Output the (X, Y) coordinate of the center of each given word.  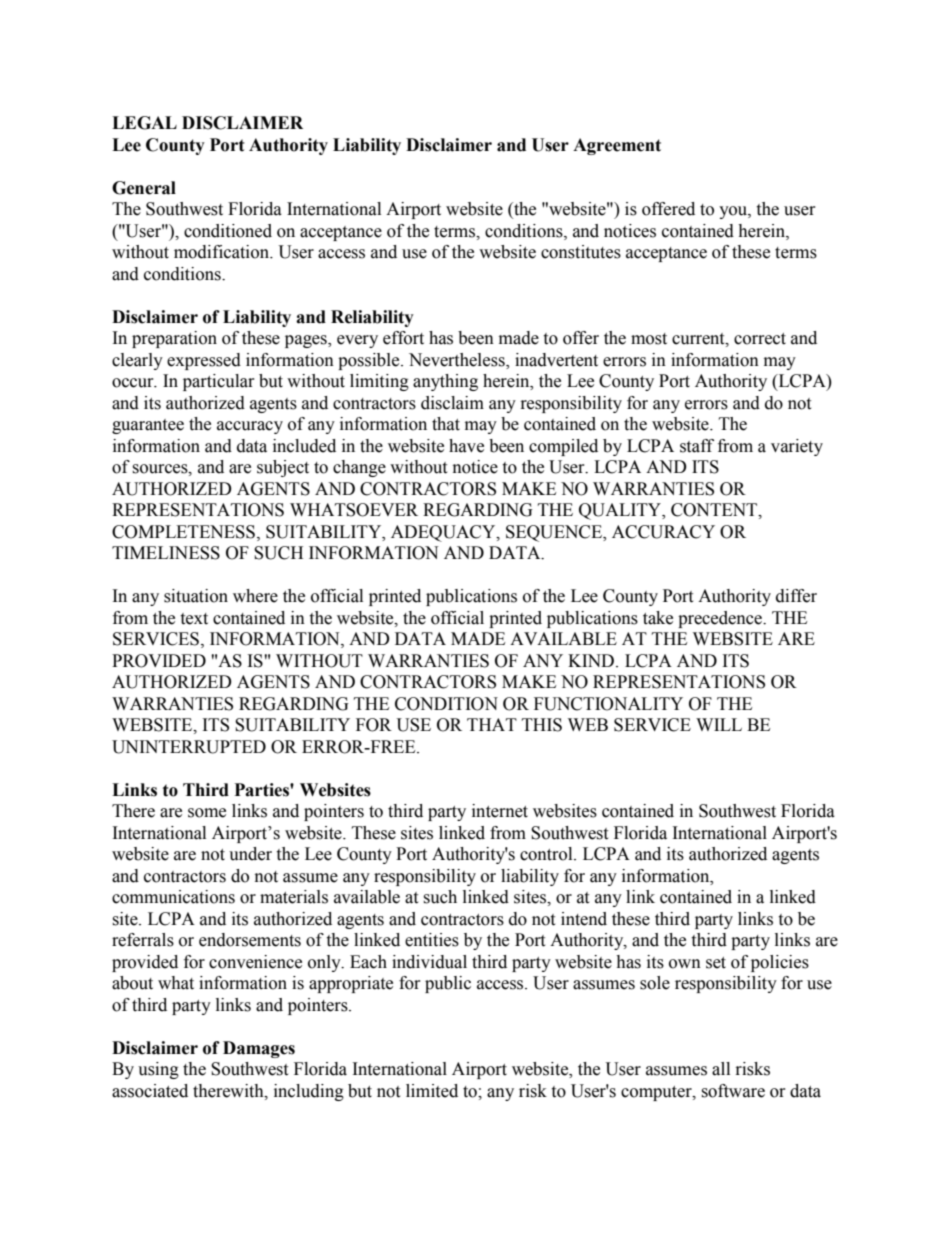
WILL (719, 724)
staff (697, 446)
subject (283, 468)
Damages (259, 1049)
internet (500, 811)
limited (432, 1091)
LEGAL (144, 123)
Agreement (617, 146)
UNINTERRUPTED (189, 747)
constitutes (581, 252)
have (466, 446)
